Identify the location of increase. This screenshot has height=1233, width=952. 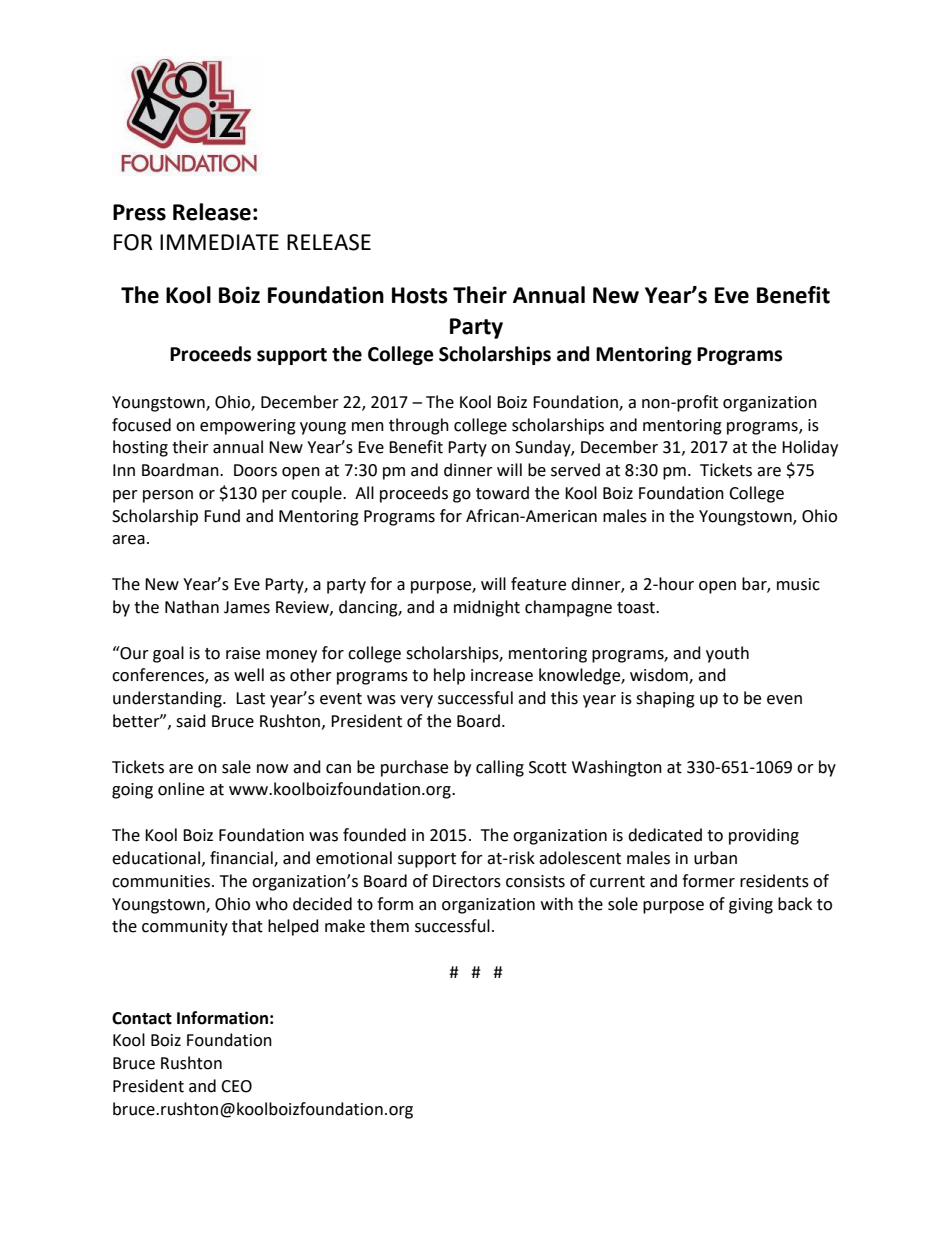
(502, 675).
